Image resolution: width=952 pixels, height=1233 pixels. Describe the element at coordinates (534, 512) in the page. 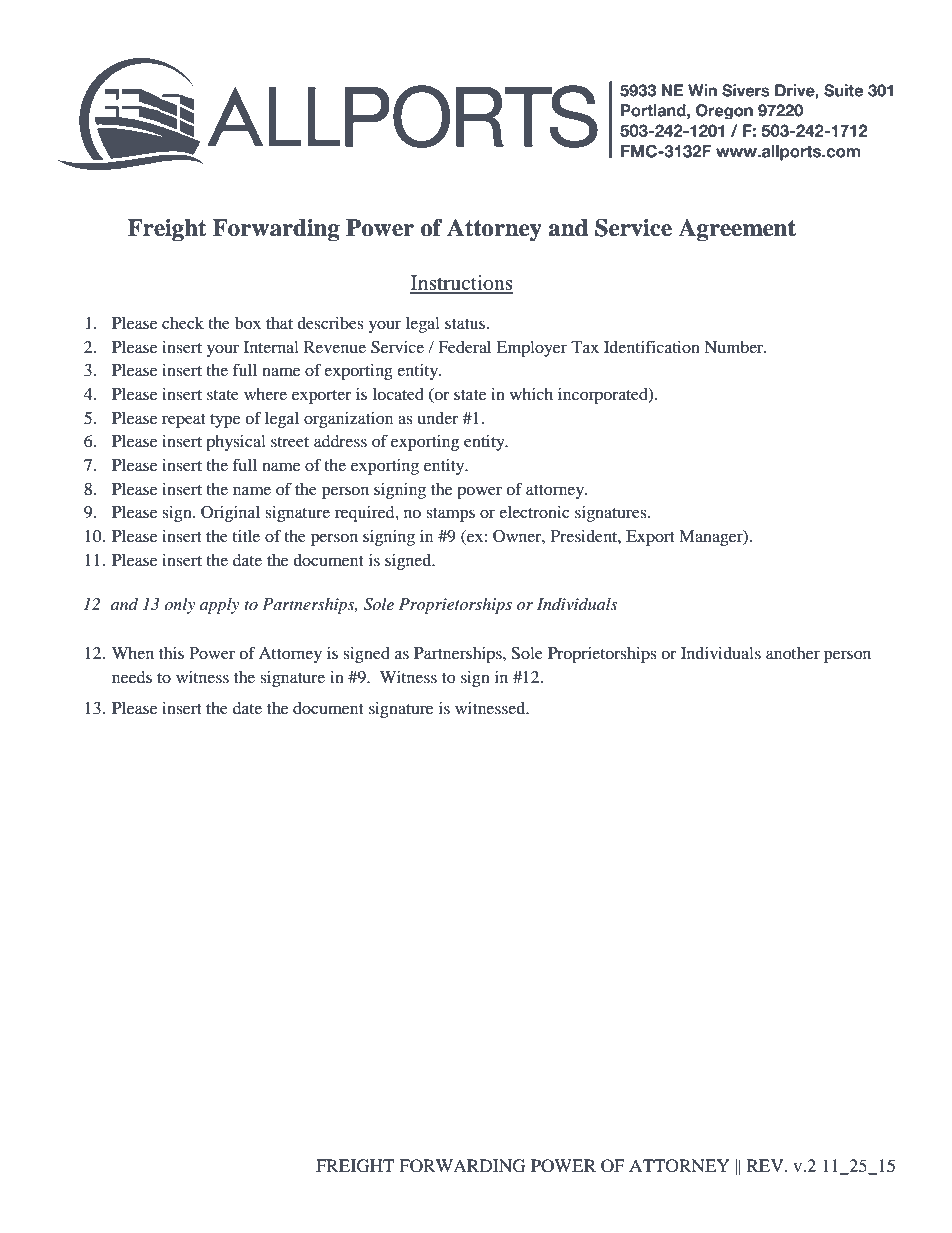

I see `electronic` at that location.
